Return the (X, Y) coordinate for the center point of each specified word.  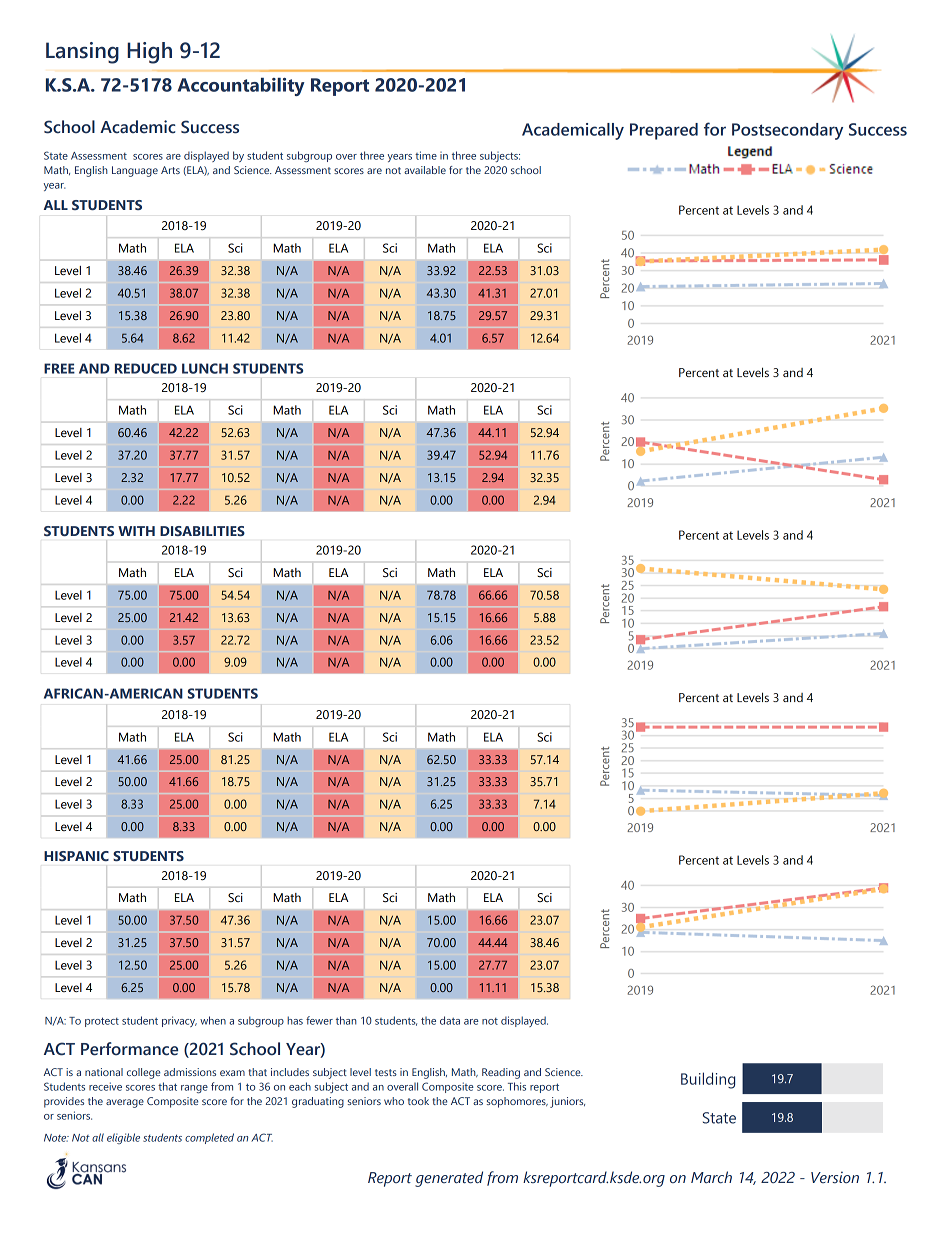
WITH (136, 531)
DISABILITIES (202, 531)
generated (449, 1179)
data (450, 1020)
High (149, 53)
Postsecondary (787, 131)
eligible (123, 1138)
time (426, 155)
